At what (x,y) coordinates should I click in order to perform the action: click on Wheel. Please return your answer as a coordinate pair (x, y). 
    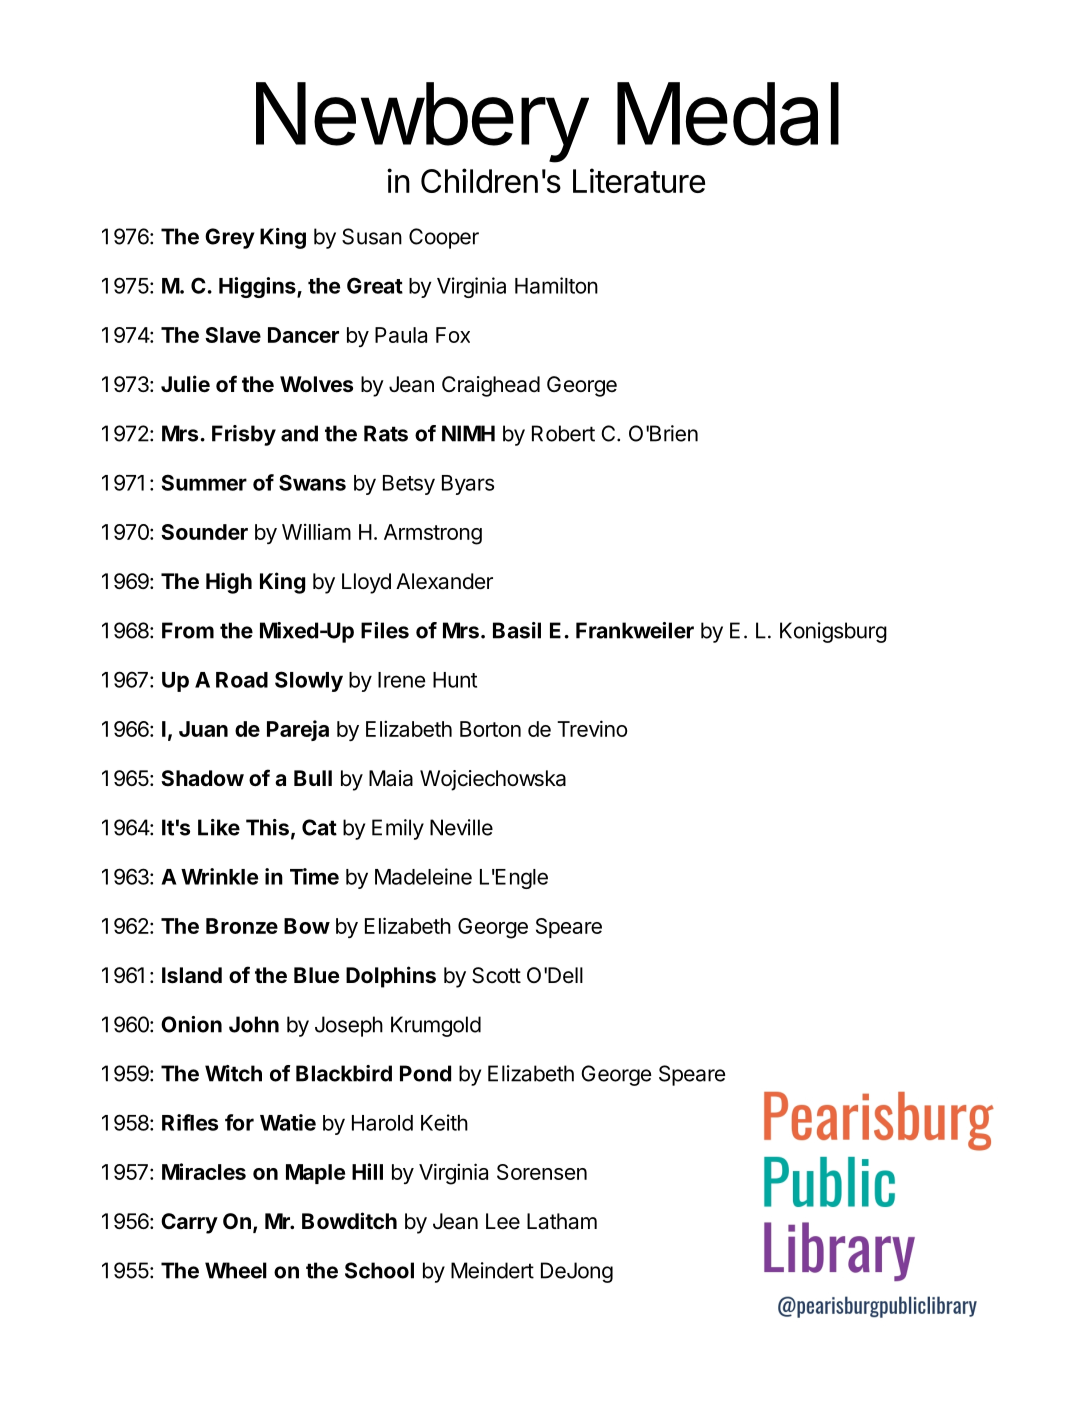
    Looking at the image, I should click on (236, 1270).
